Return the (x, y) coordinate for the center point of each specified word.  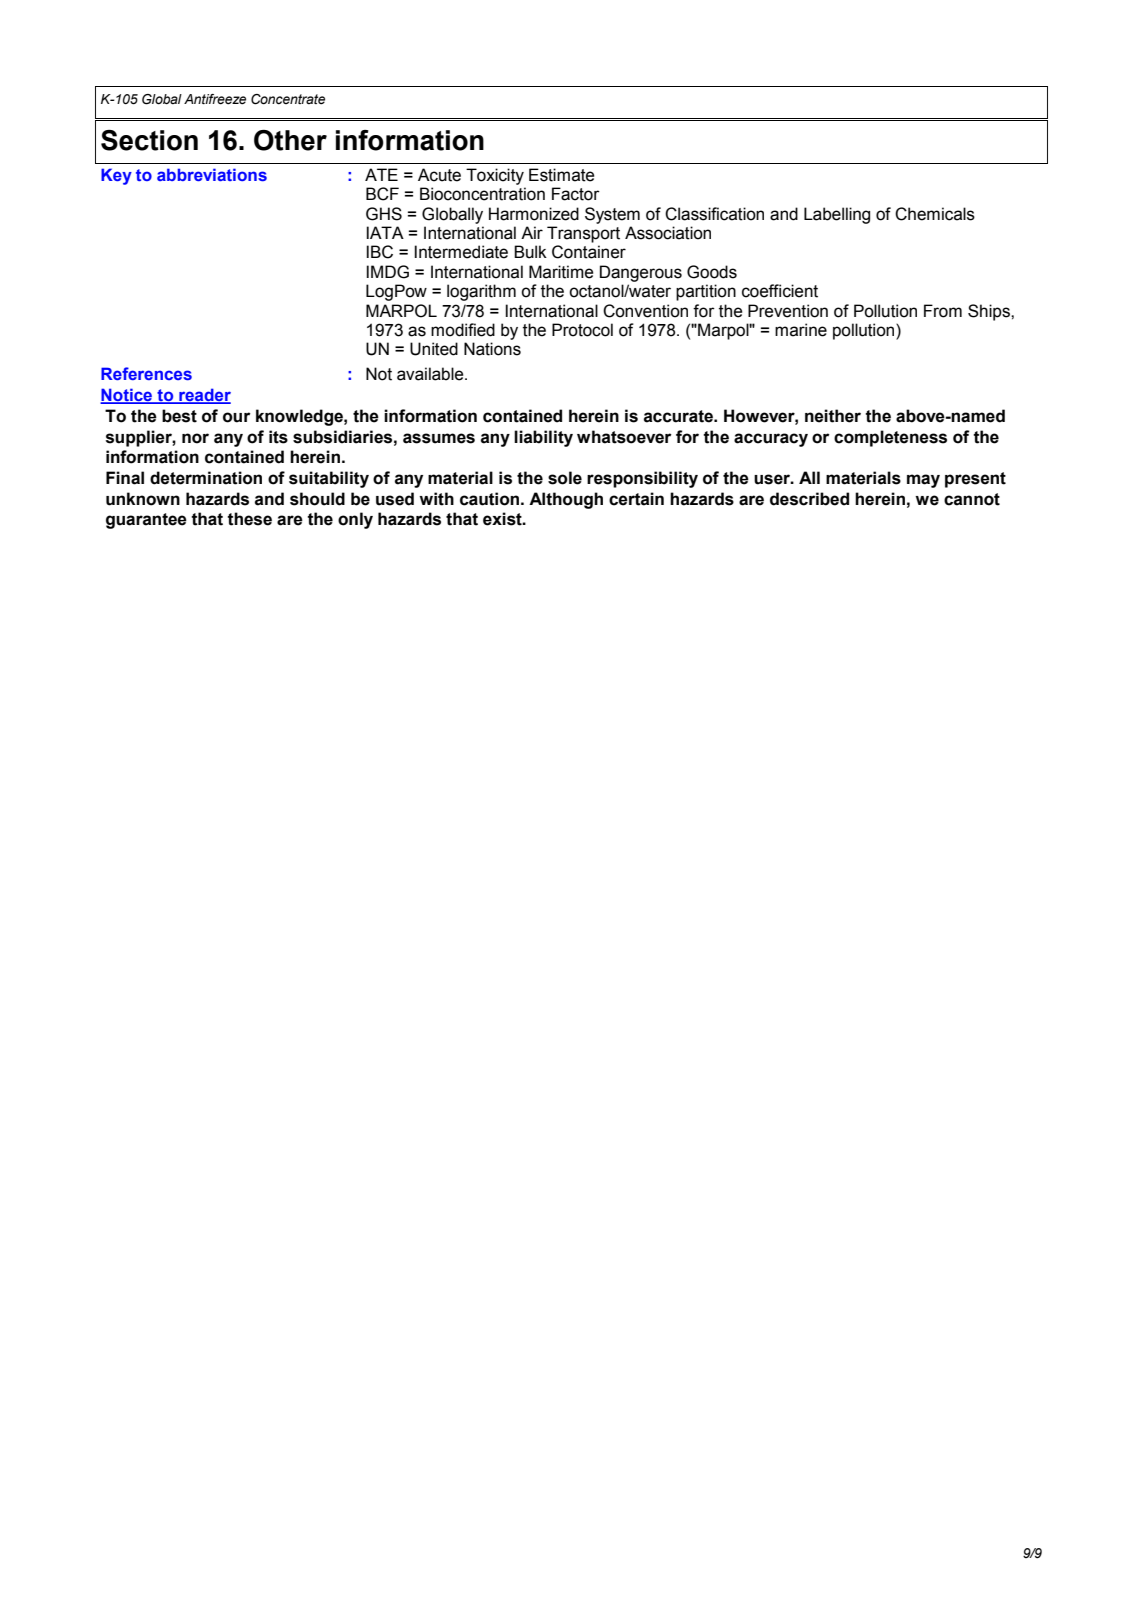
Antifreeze (215, 99)
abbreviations (212, 174)
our (236, 417)
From (943, 311)
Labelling (837, 215)
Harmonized (534, 214)
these (249, 519)
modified (463, 330)
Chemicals (935, 214)
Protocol (582, 330)
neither (833, 416)
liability (543, 438)
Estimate (561, 175)
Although (566, 500)
